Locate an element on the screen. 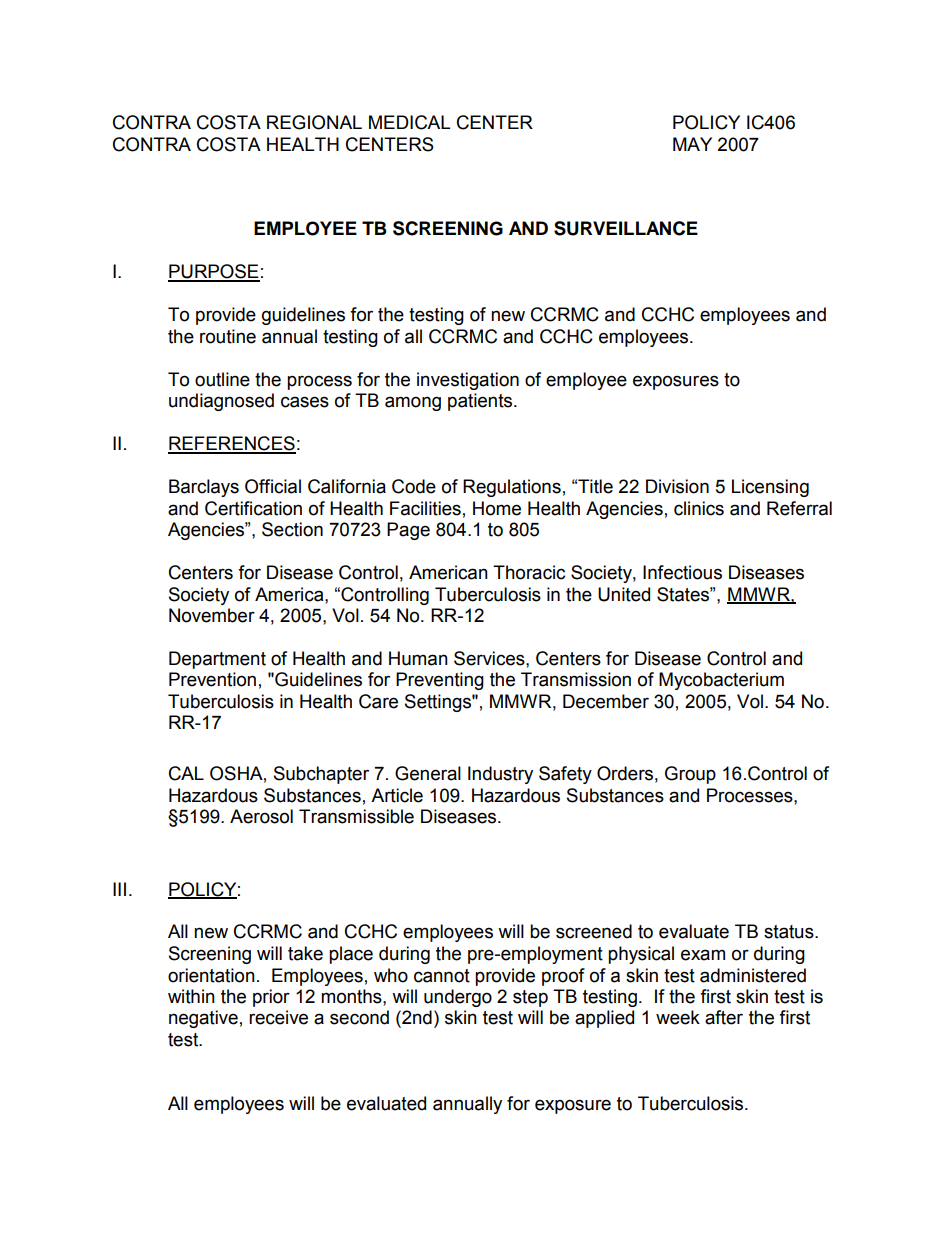 The width and height of the screenshot is (952, 1233). Infectious is located at coordinates (682, 572).
